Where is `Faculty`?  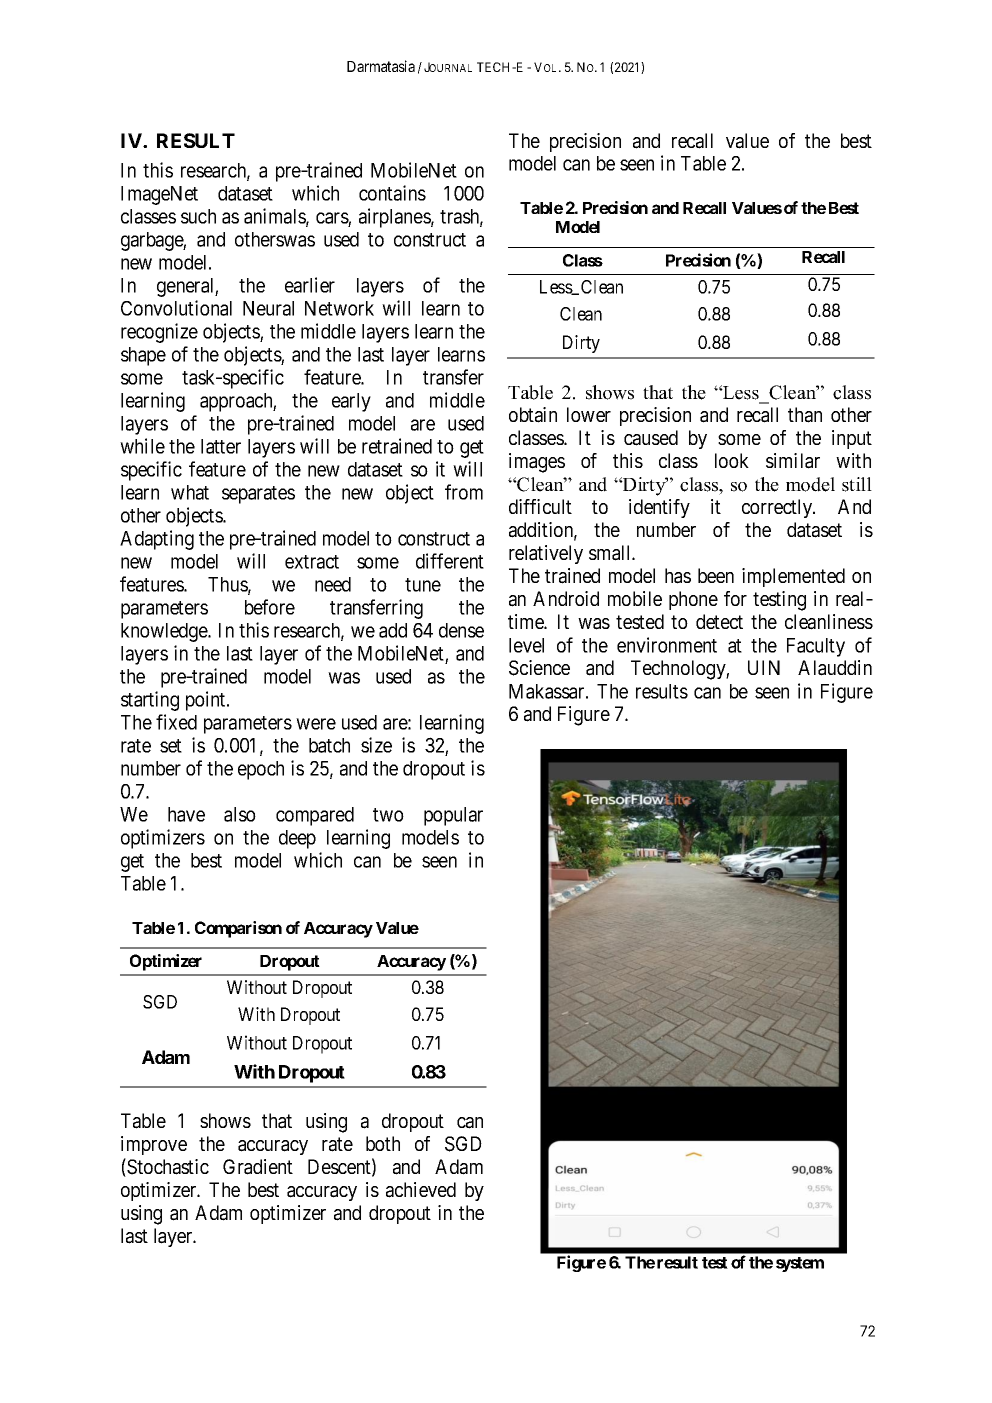
Faculty is located at coordinates (816, 647).
